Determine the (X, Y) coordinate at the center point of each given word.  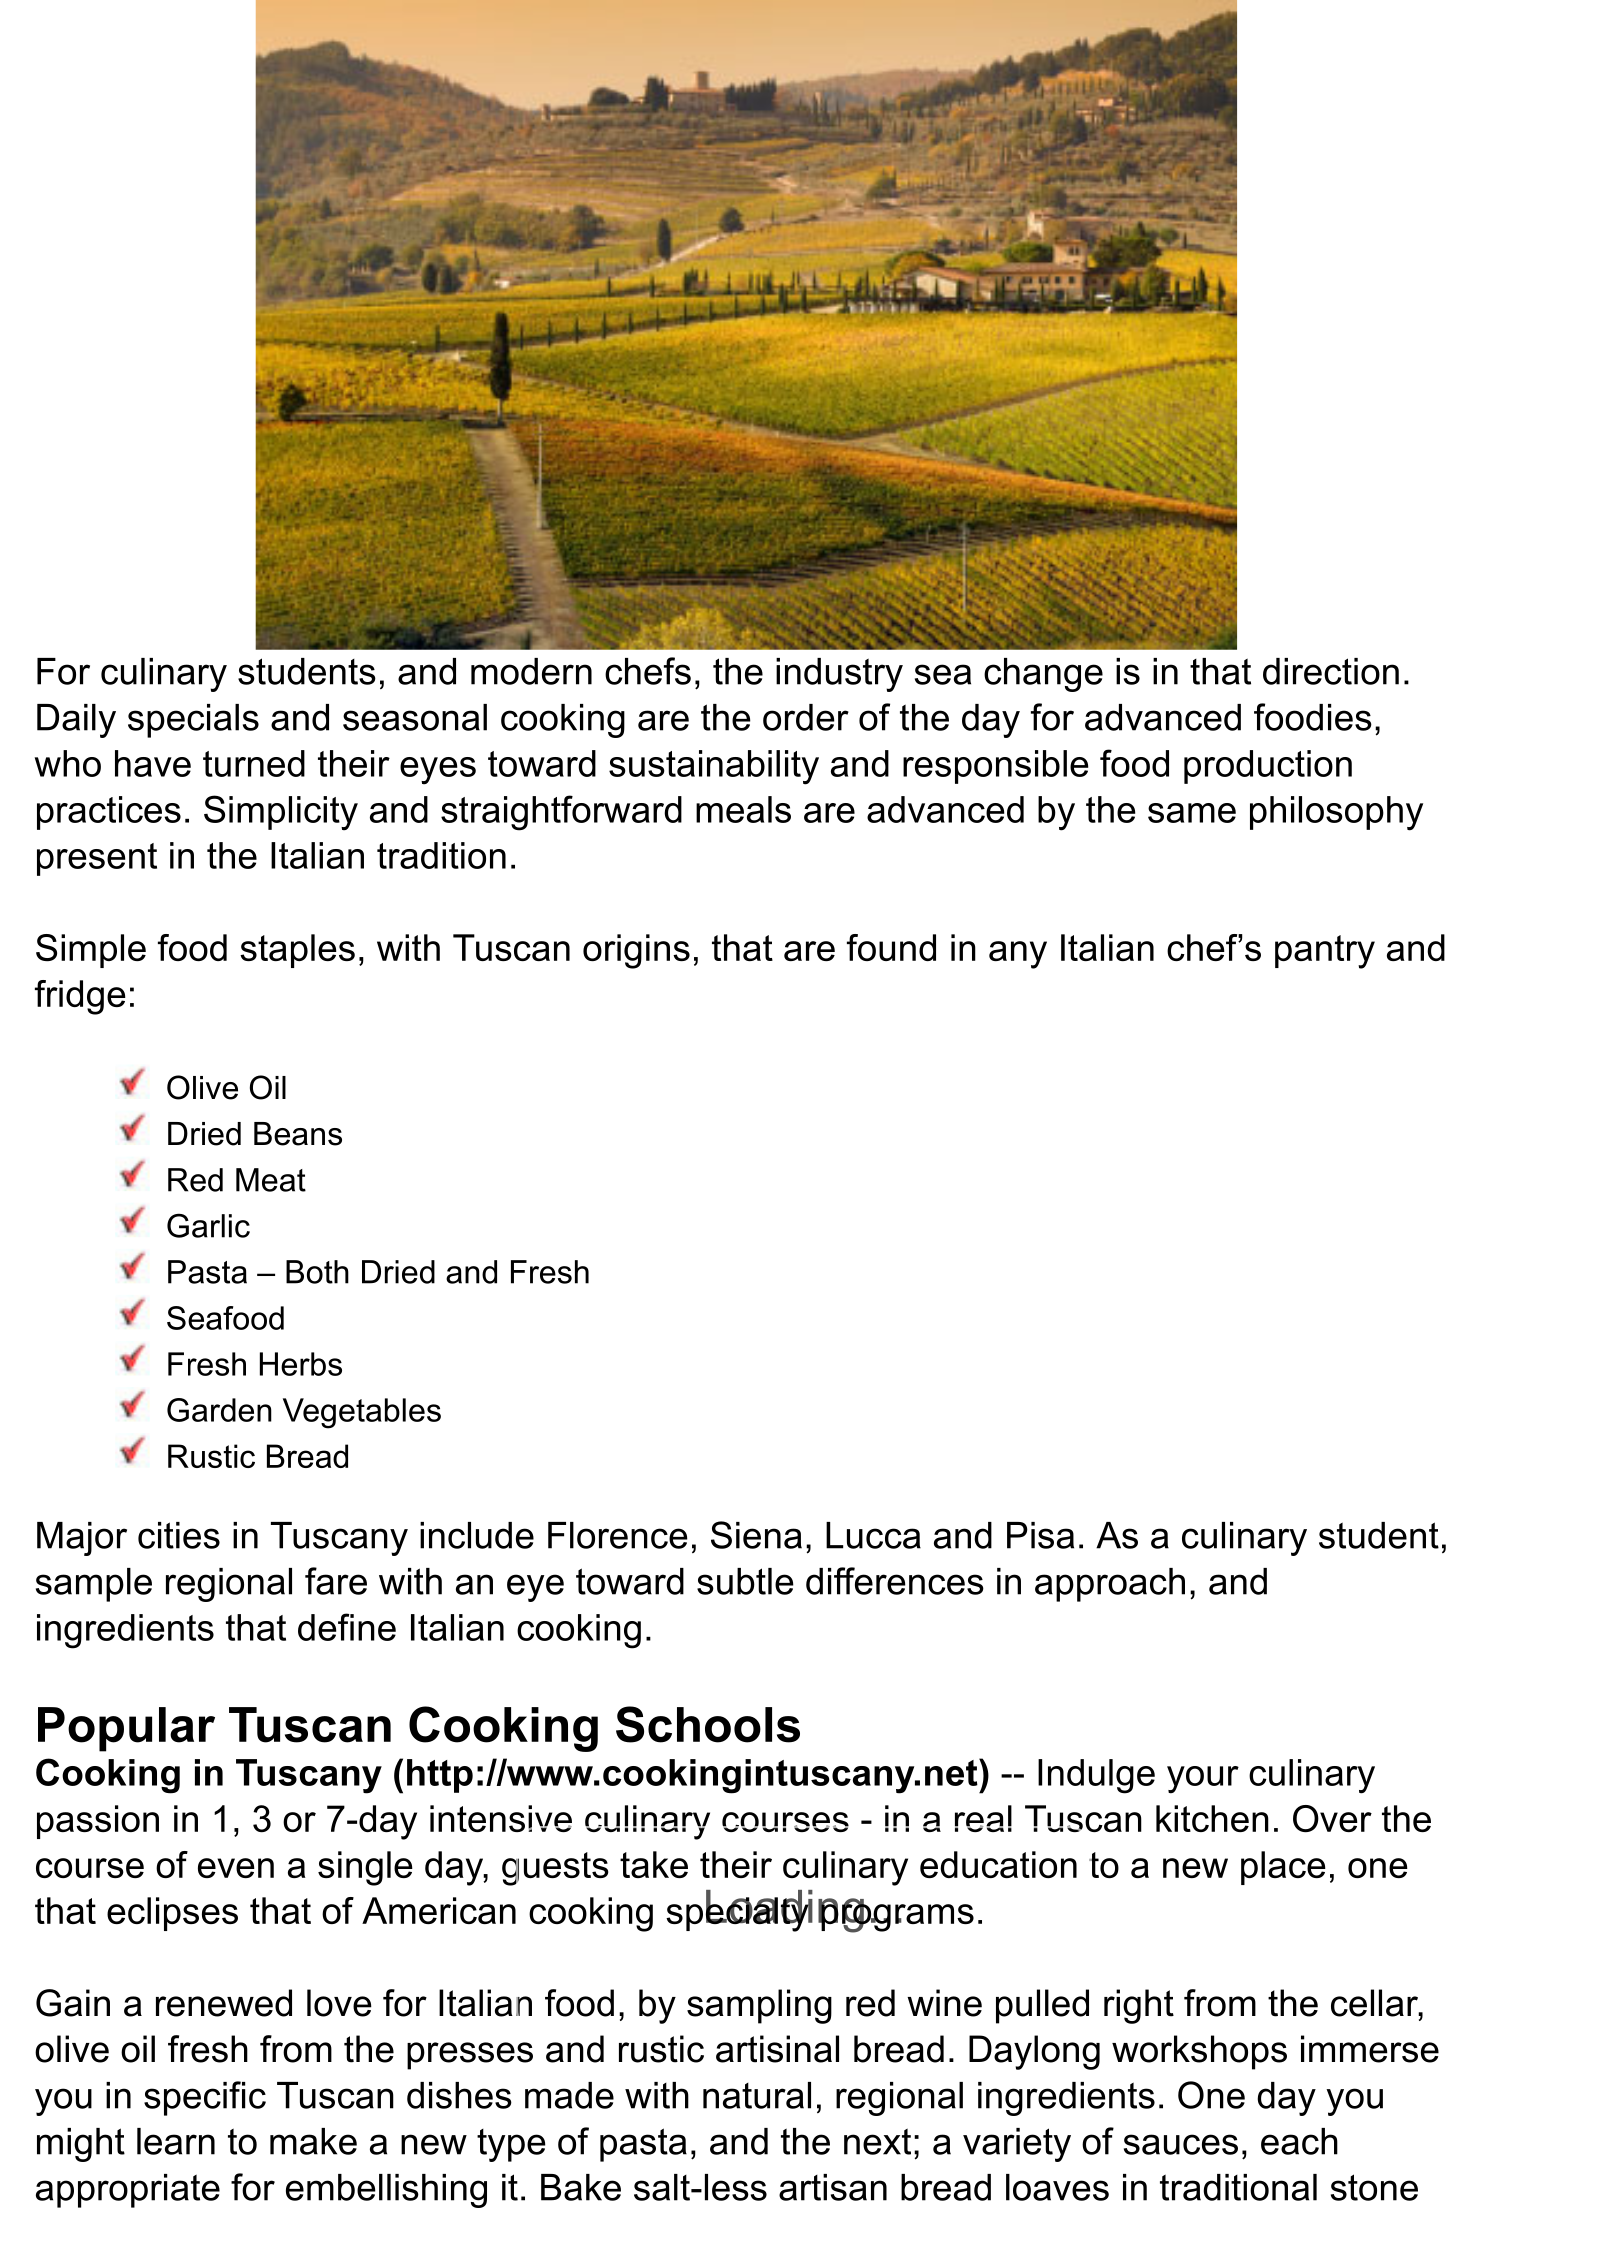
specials (193, 721)
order (806, 717)
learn (176, 2141)
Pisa (1040, 1535)
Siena (756, 1535)
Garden (219, 1410)
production (1268, 767)
